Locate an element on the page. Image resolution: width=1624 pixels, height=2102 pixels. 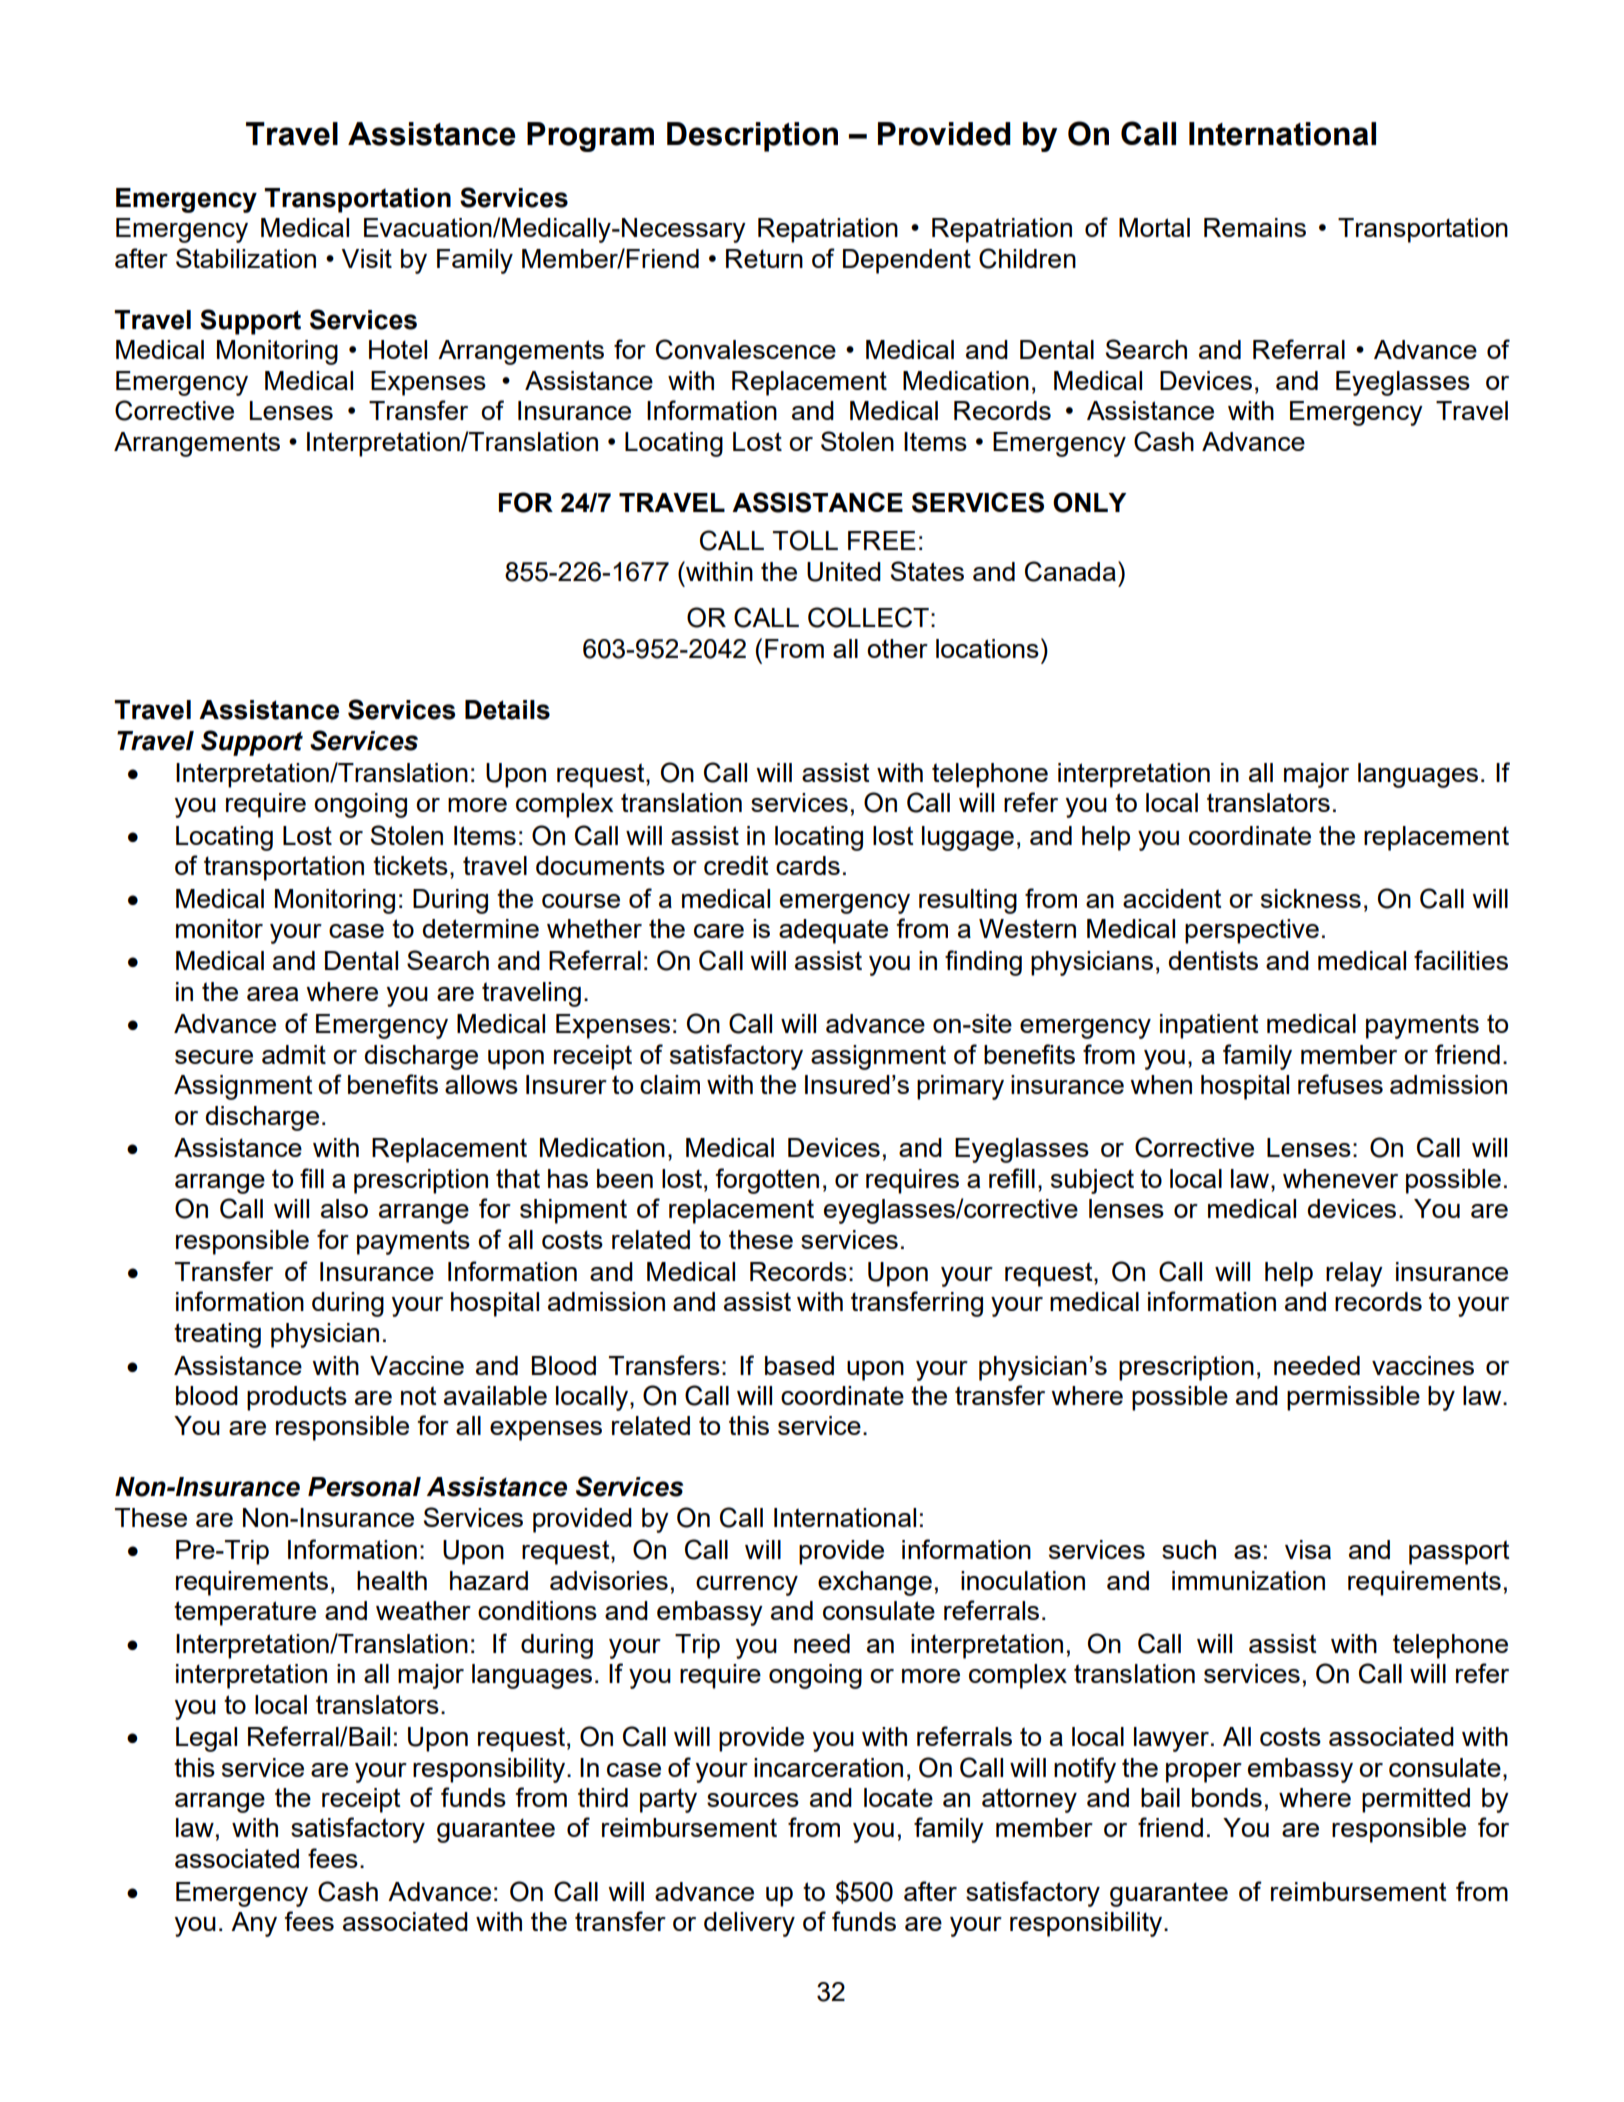
delivery is located at coordinates (749, 1924).
